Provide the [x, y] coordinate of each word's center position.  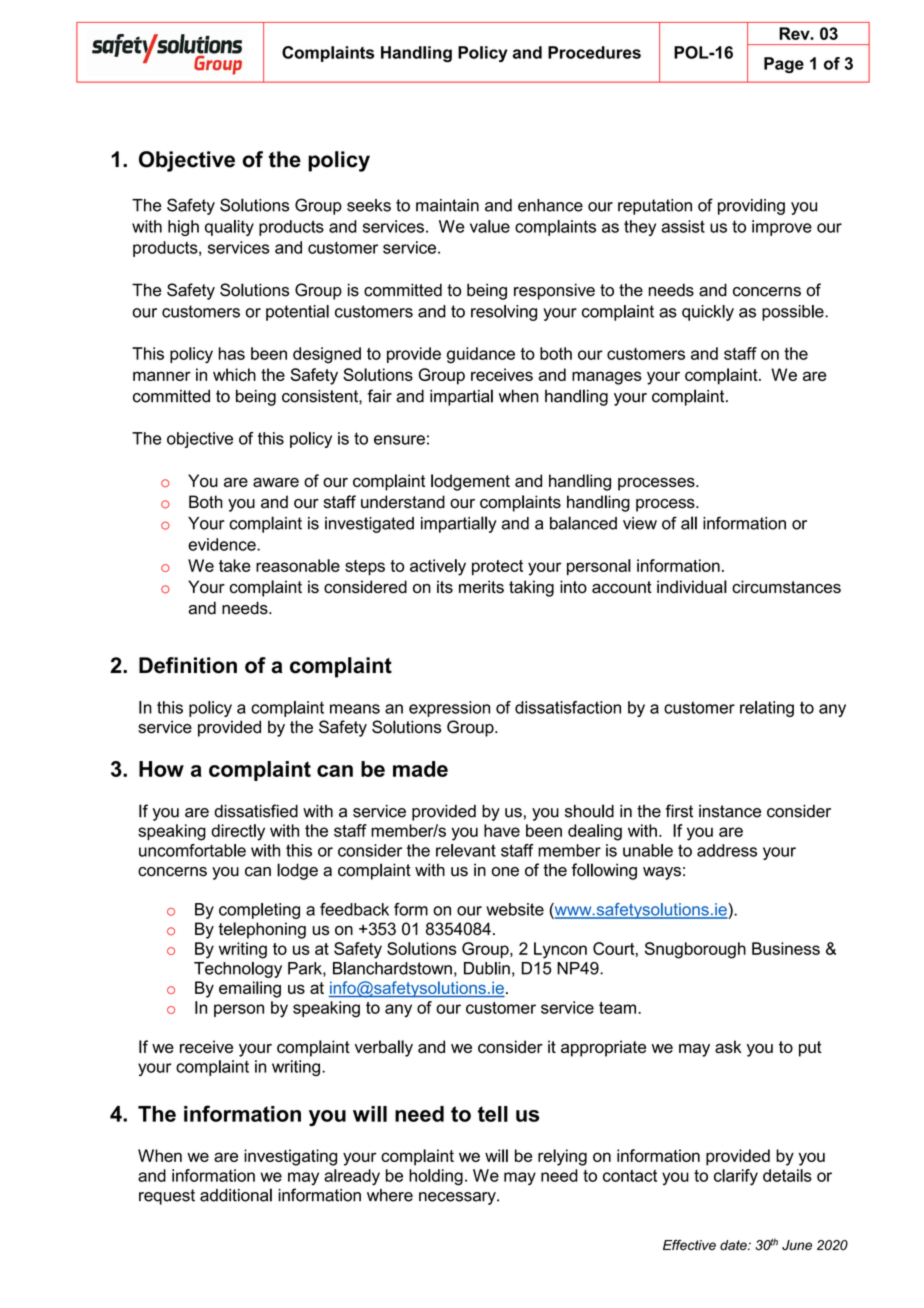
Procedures [594, 52]
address [727, 850]
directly [238, 832]
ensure [399, 440]
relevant [466, 850]
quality [229, 228]
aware [276, 482]
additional [236, 1195]
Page [784, 65]
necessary [458, 1198]
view [640, 523]
